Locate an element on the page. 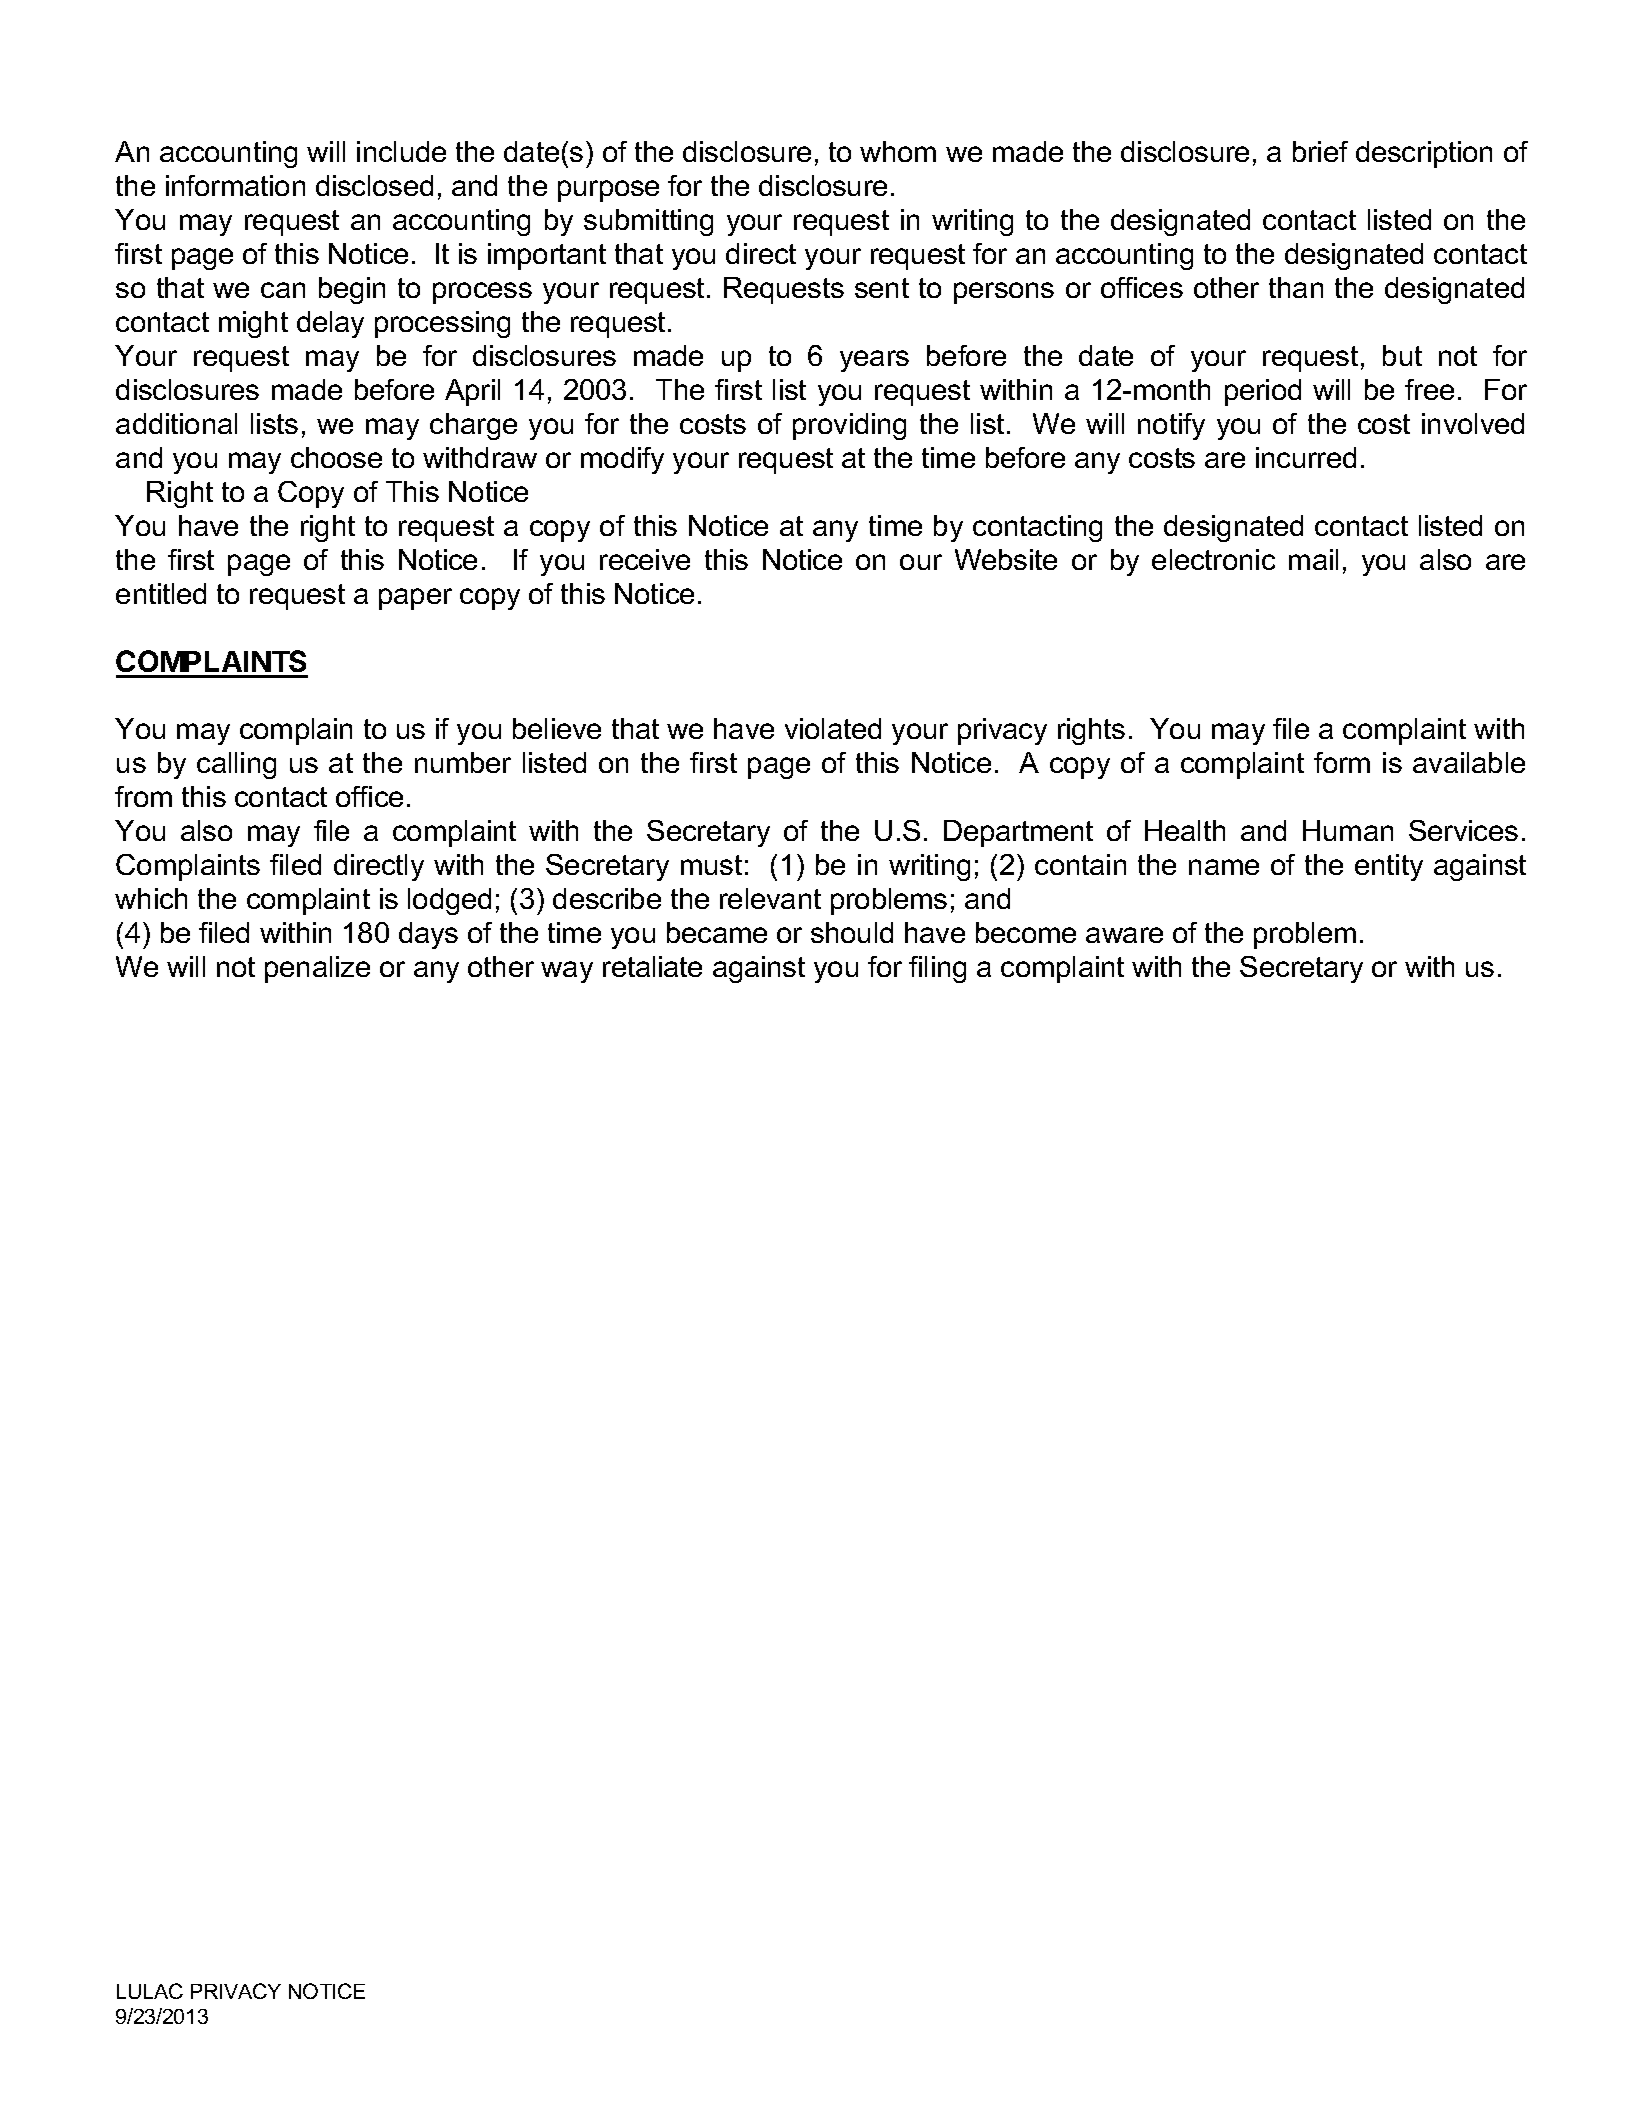  period is located at coordinates (1263, 392).
